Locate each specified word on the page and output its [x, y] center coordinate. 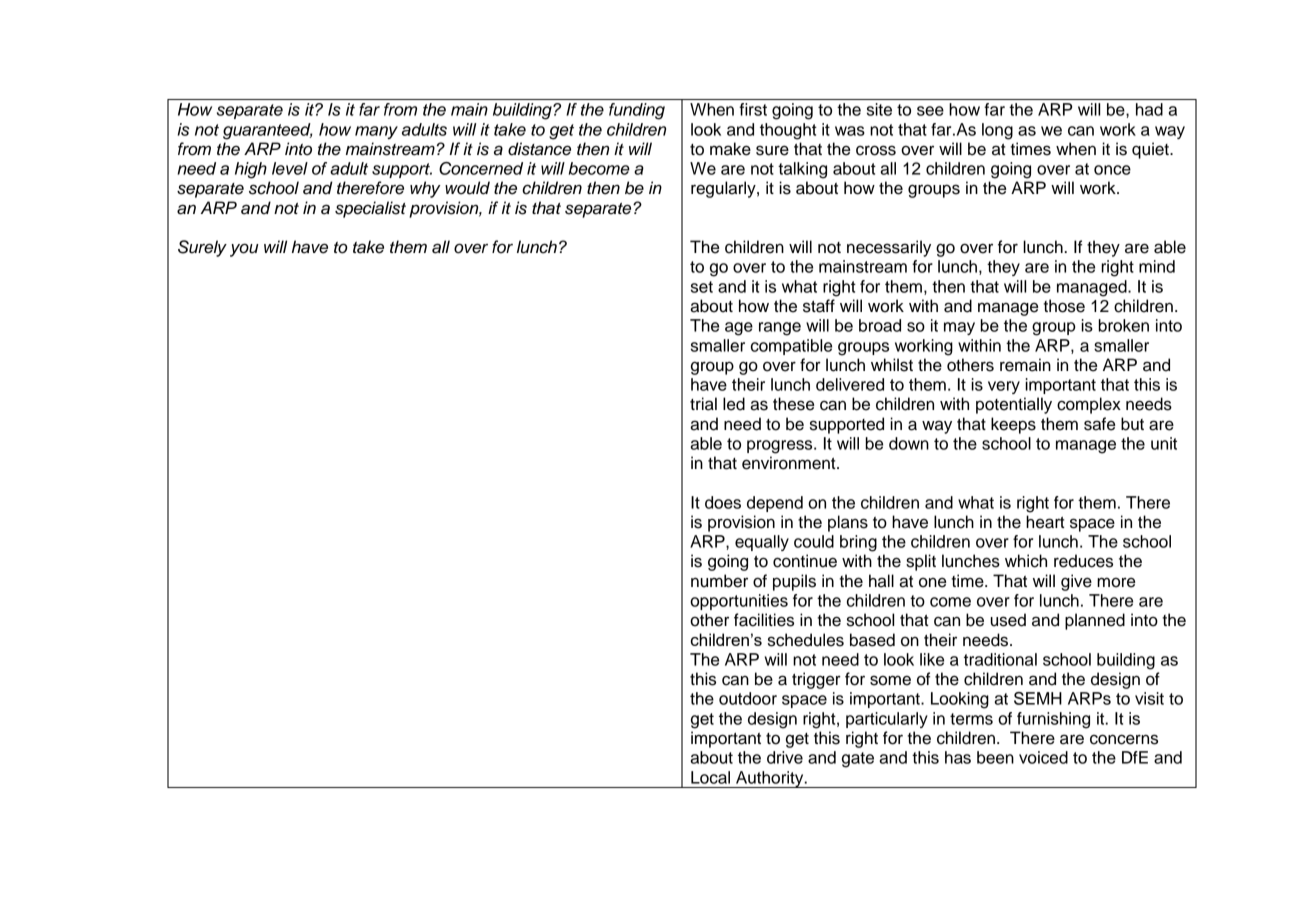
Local [710, 777]
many [376, 132]
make [730, 149]
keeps [1013, 425]
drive [785, 757]
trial [703, 404]
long [997, 131]
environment [790, 463]
